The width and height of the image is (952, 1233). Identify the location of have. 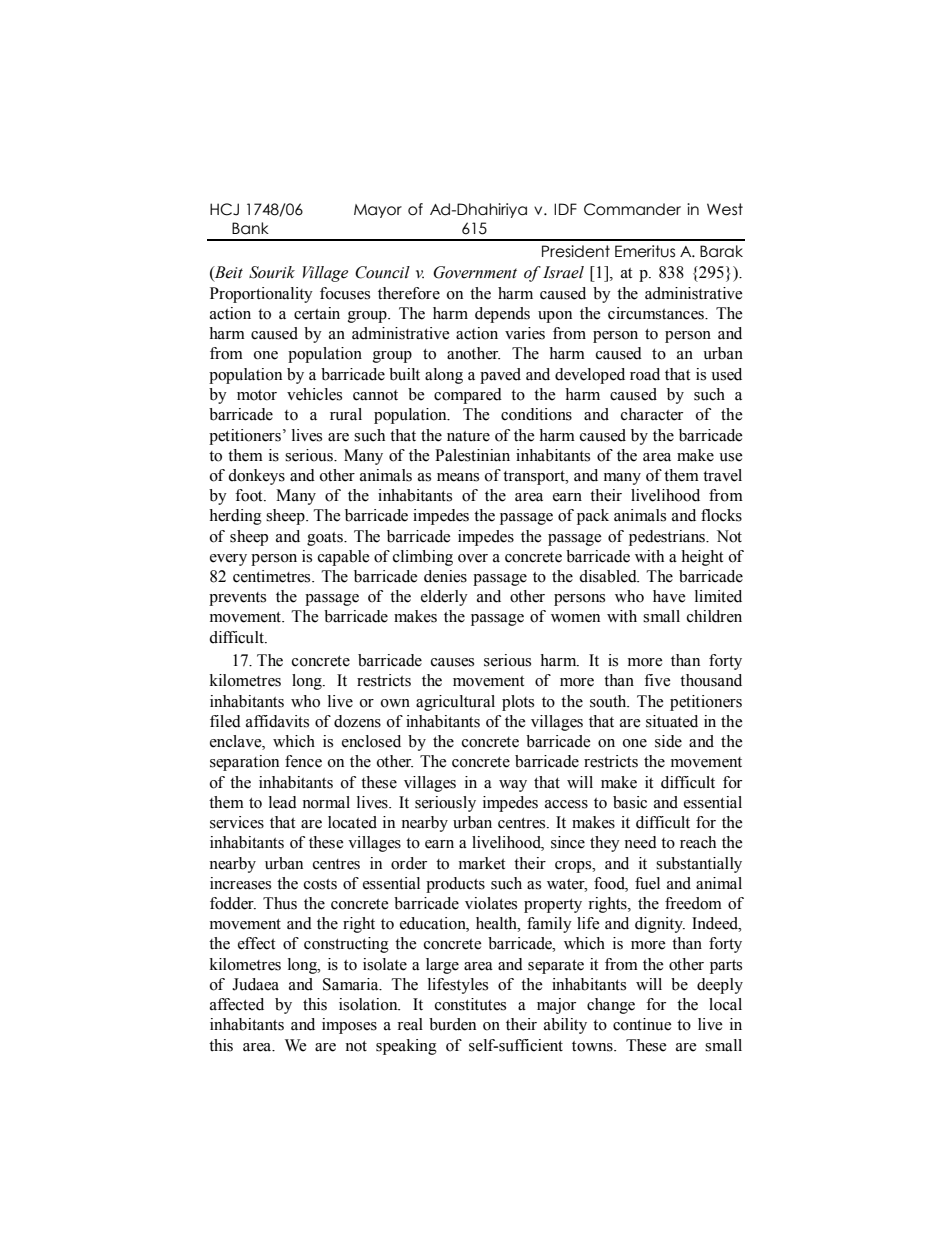
(669, 596).
